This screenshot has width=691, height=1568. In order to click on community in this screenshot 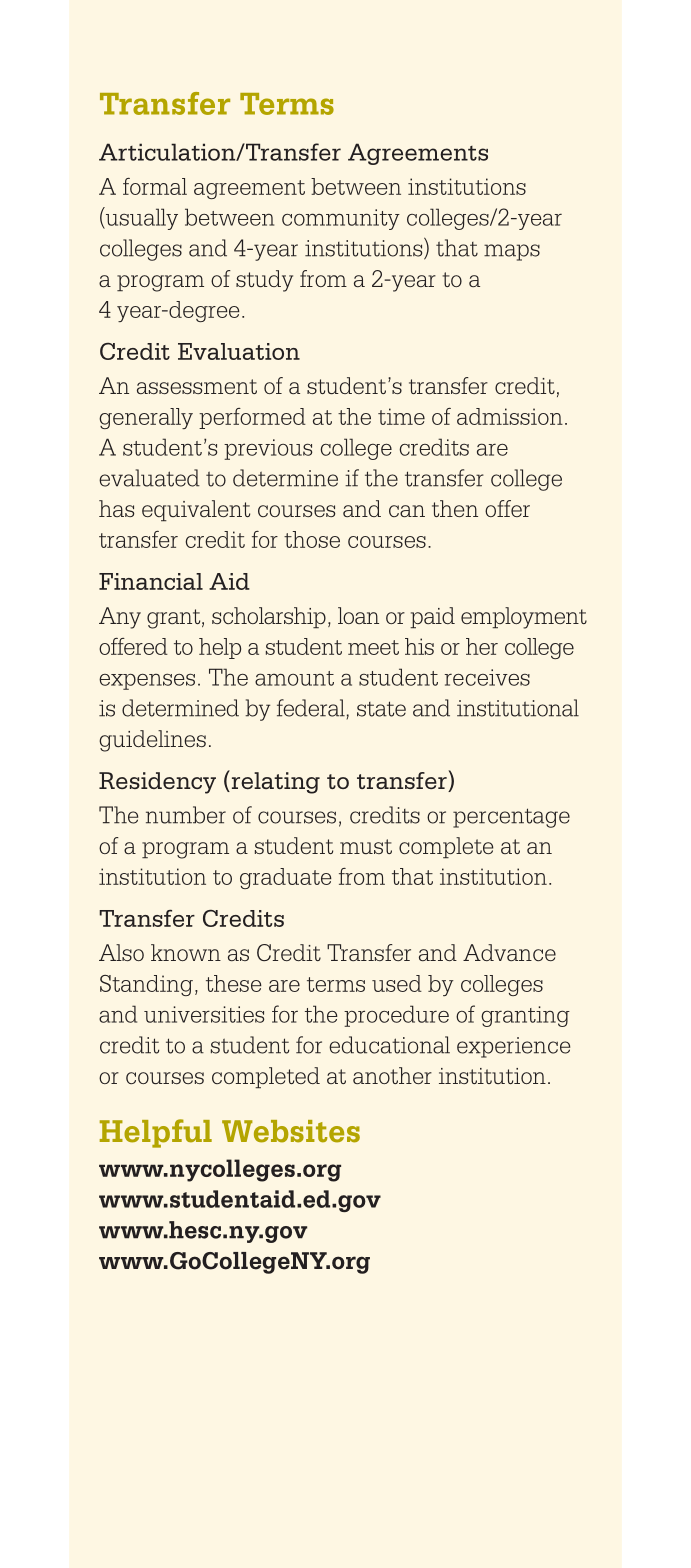, I will do `click(341, 219)`.
